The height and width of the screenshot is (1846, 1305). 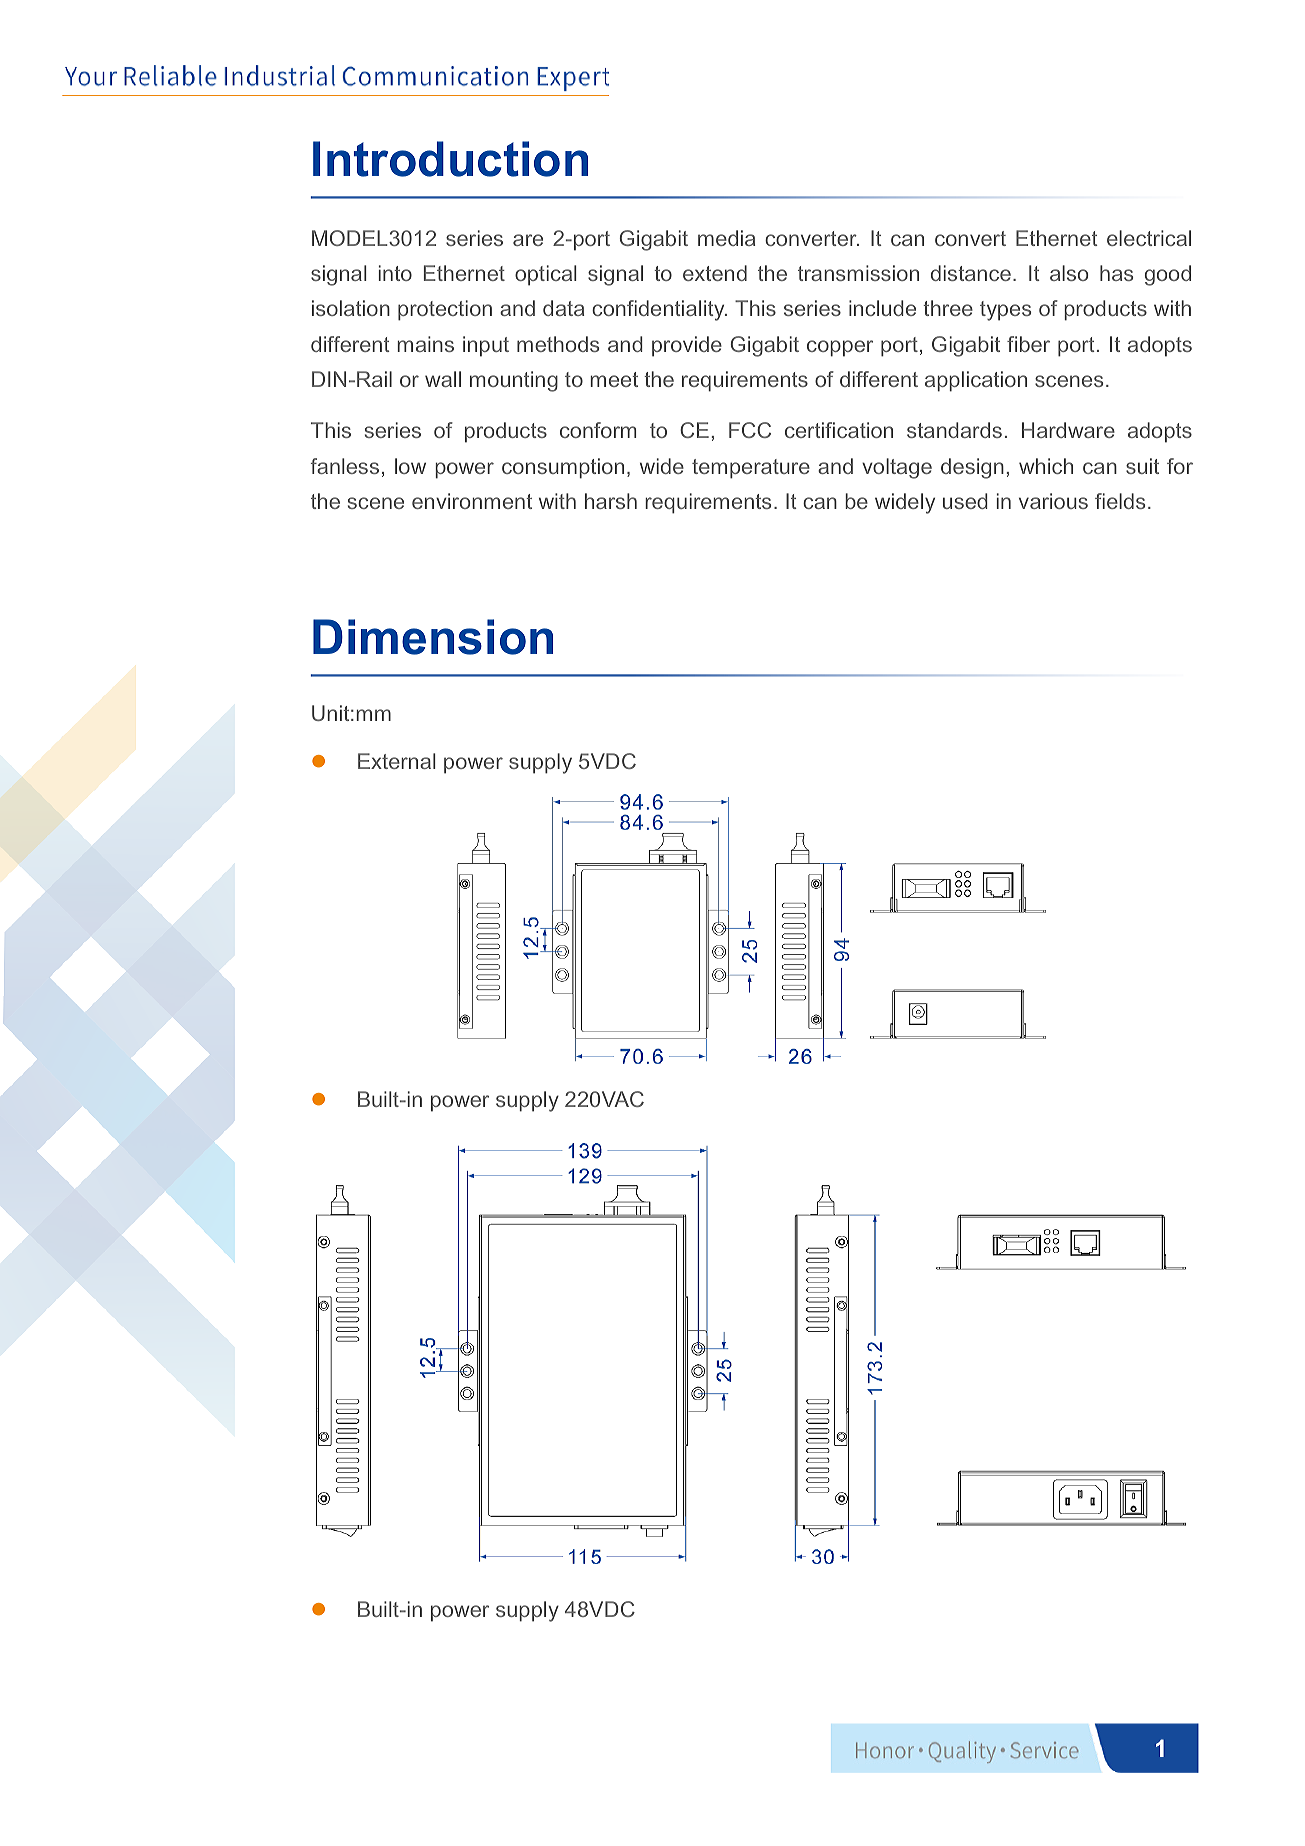 What do you see at coordinates (751, 469) in the screenshot?
I see `temperature` at bounding box center [751, 469].
